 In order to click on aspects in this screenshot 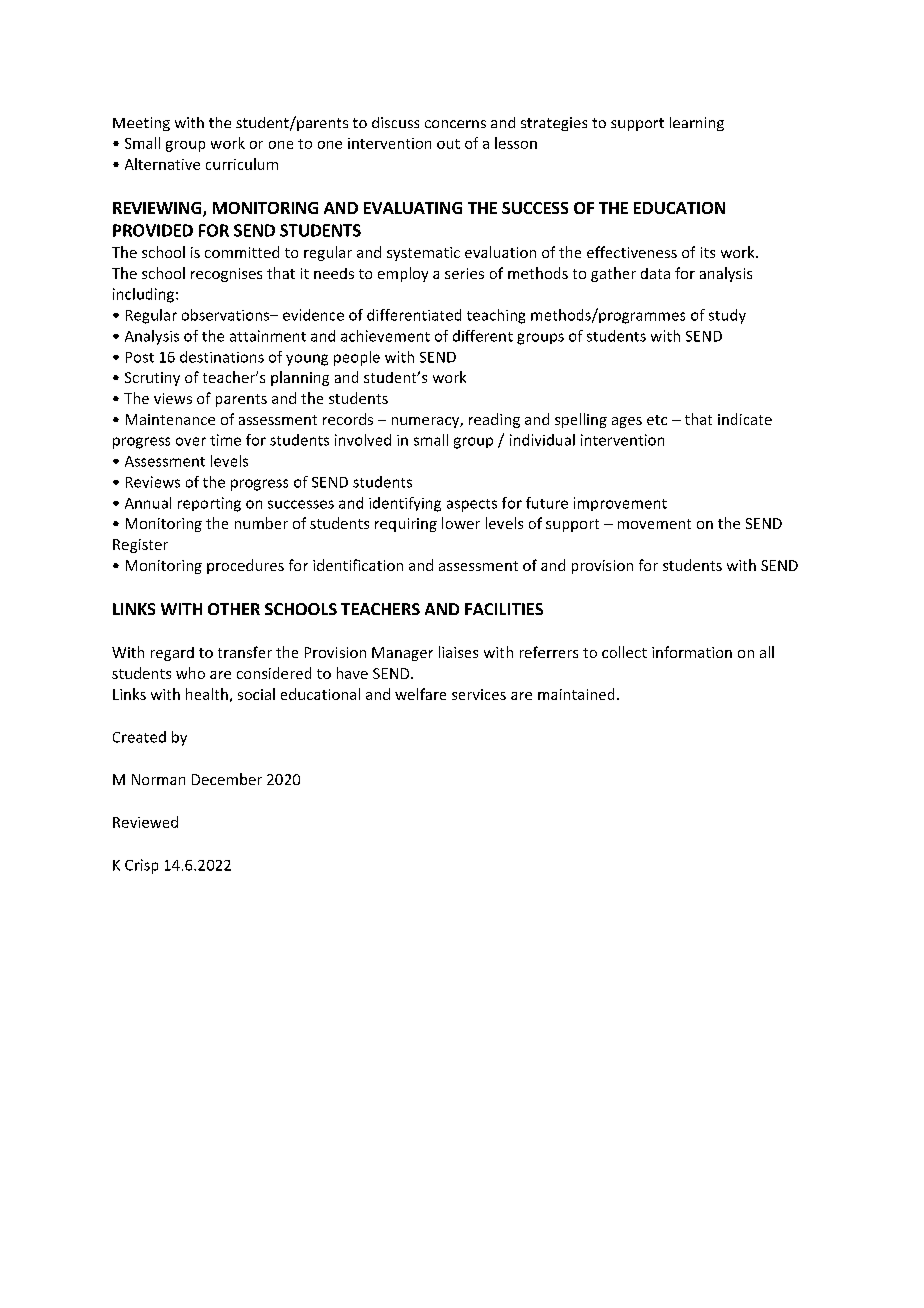, I will do `click(472, 505)`.
